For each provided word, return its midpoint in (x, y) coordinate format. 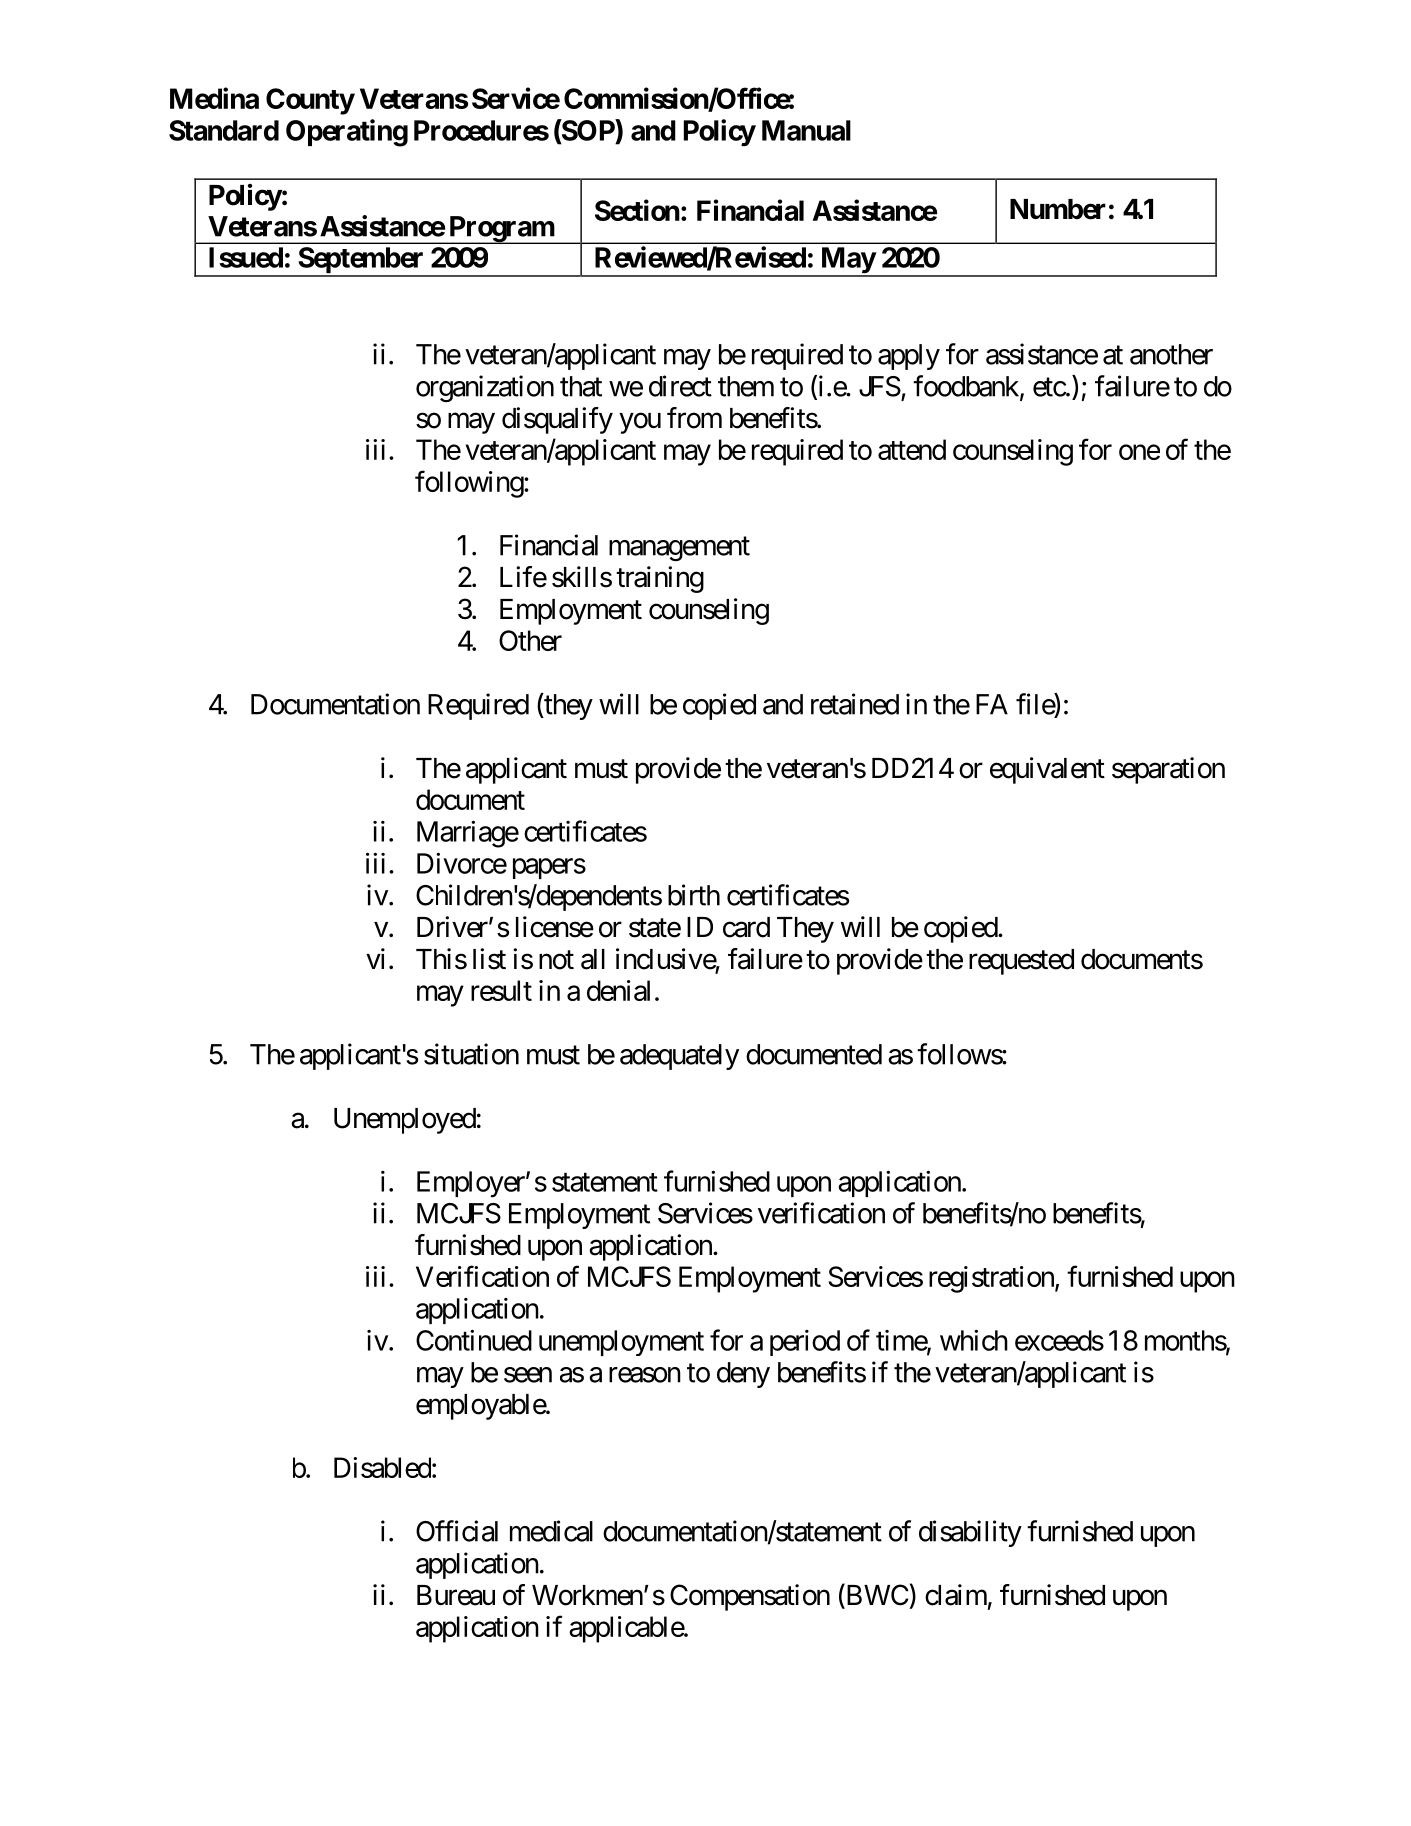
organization (485, 388)
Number (1058, 209)
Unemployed (405, 1121)
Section (637, 210)
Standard (224, 130)
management (679, 549)
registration (992, 1279)
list (489, 959)
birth (694, 895)
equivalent (1047, 770)
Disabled (382, 1467)
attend (912, 449)
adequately (679, 1057)
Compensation (750, 1597)
